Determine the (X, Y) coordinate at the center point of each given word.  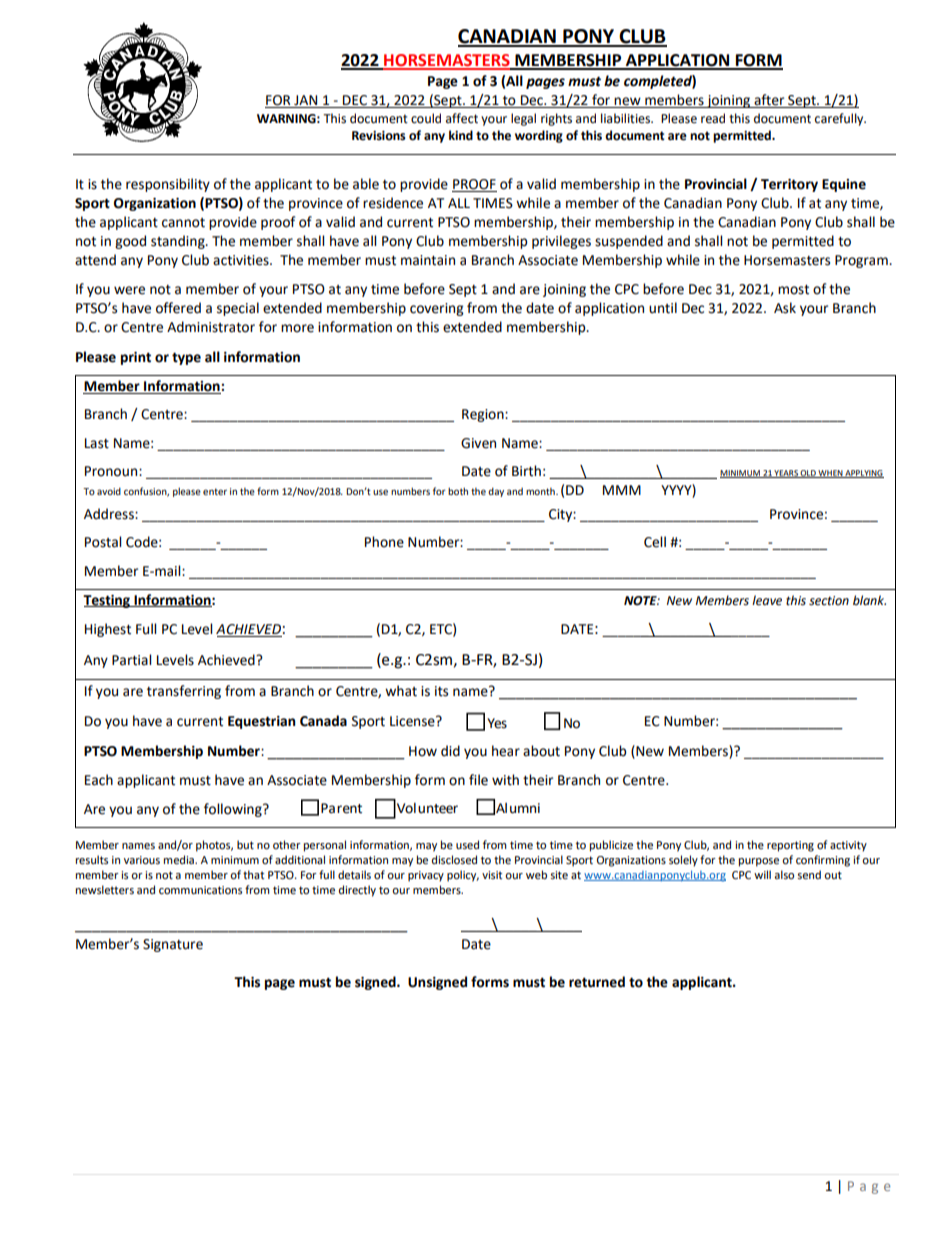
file (478, 780)
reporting (790, 846)
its (441, 691)
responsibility (168, 185)
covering (436, 309)
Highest (108, 630)
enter (215, 491)
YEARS (786, 474)
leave (767, 600)
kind (461, 135)
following (234, 810)
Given (478, 443)
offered (178, 308)
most (793, 290)
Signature (173, 945)
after (769, 101)
